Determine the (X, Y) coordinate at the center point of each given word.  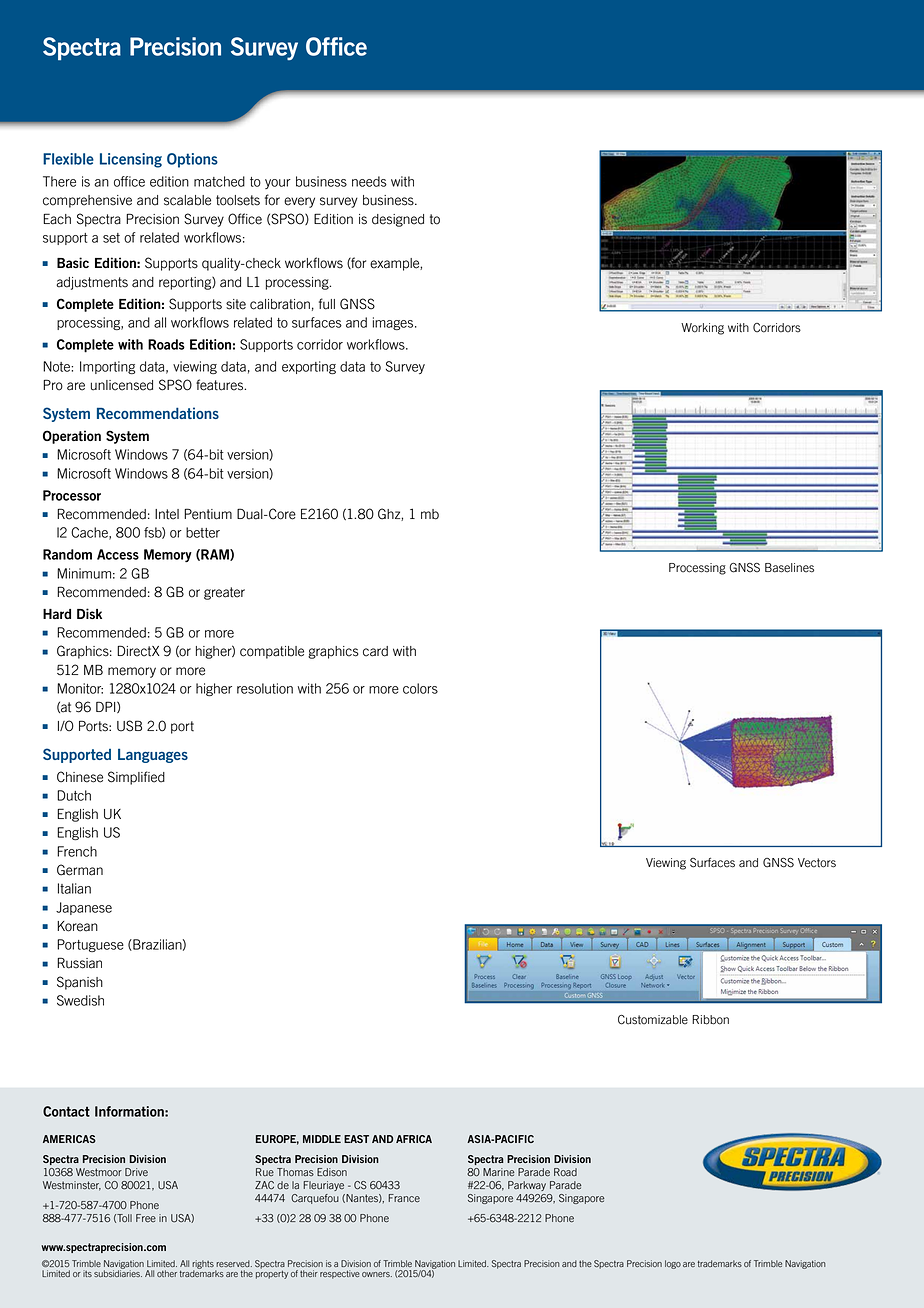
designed (398, 220)
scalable (187, 200)
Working (702, 329)
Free (146, 1218)
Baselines (789, 568)
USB (129, 726)
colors (420, 688)
